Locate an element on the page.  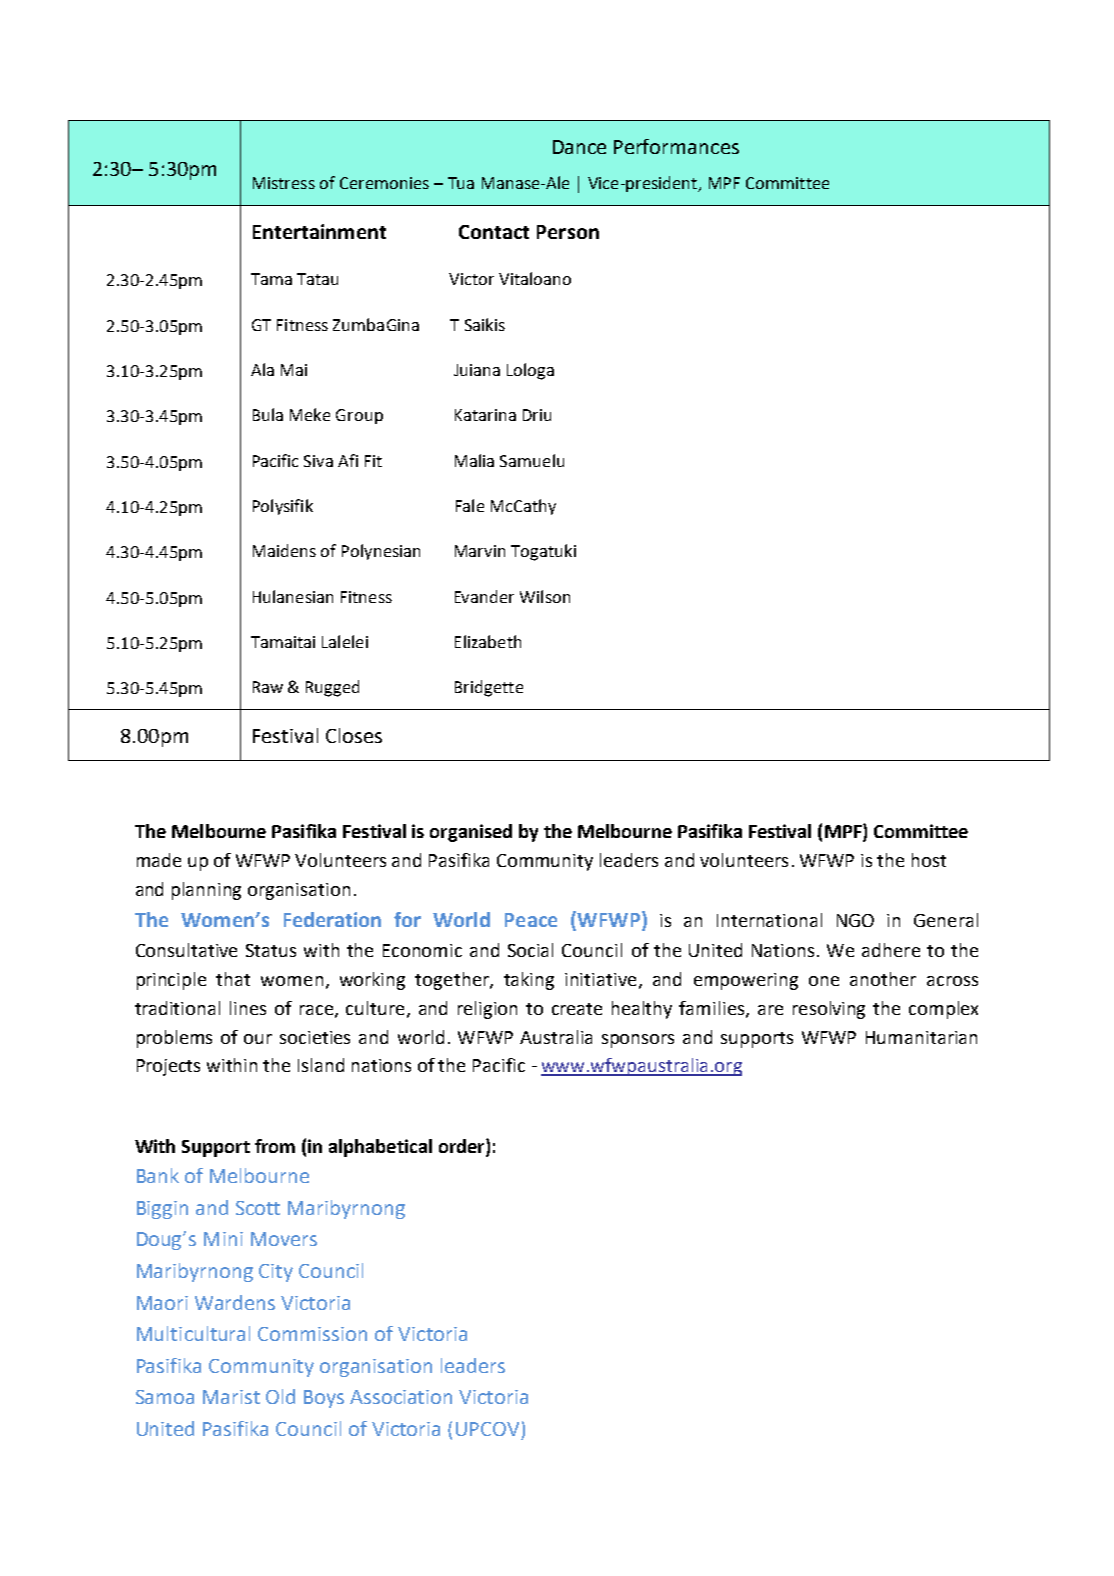
Dance is located at coordinates (579, 147).
